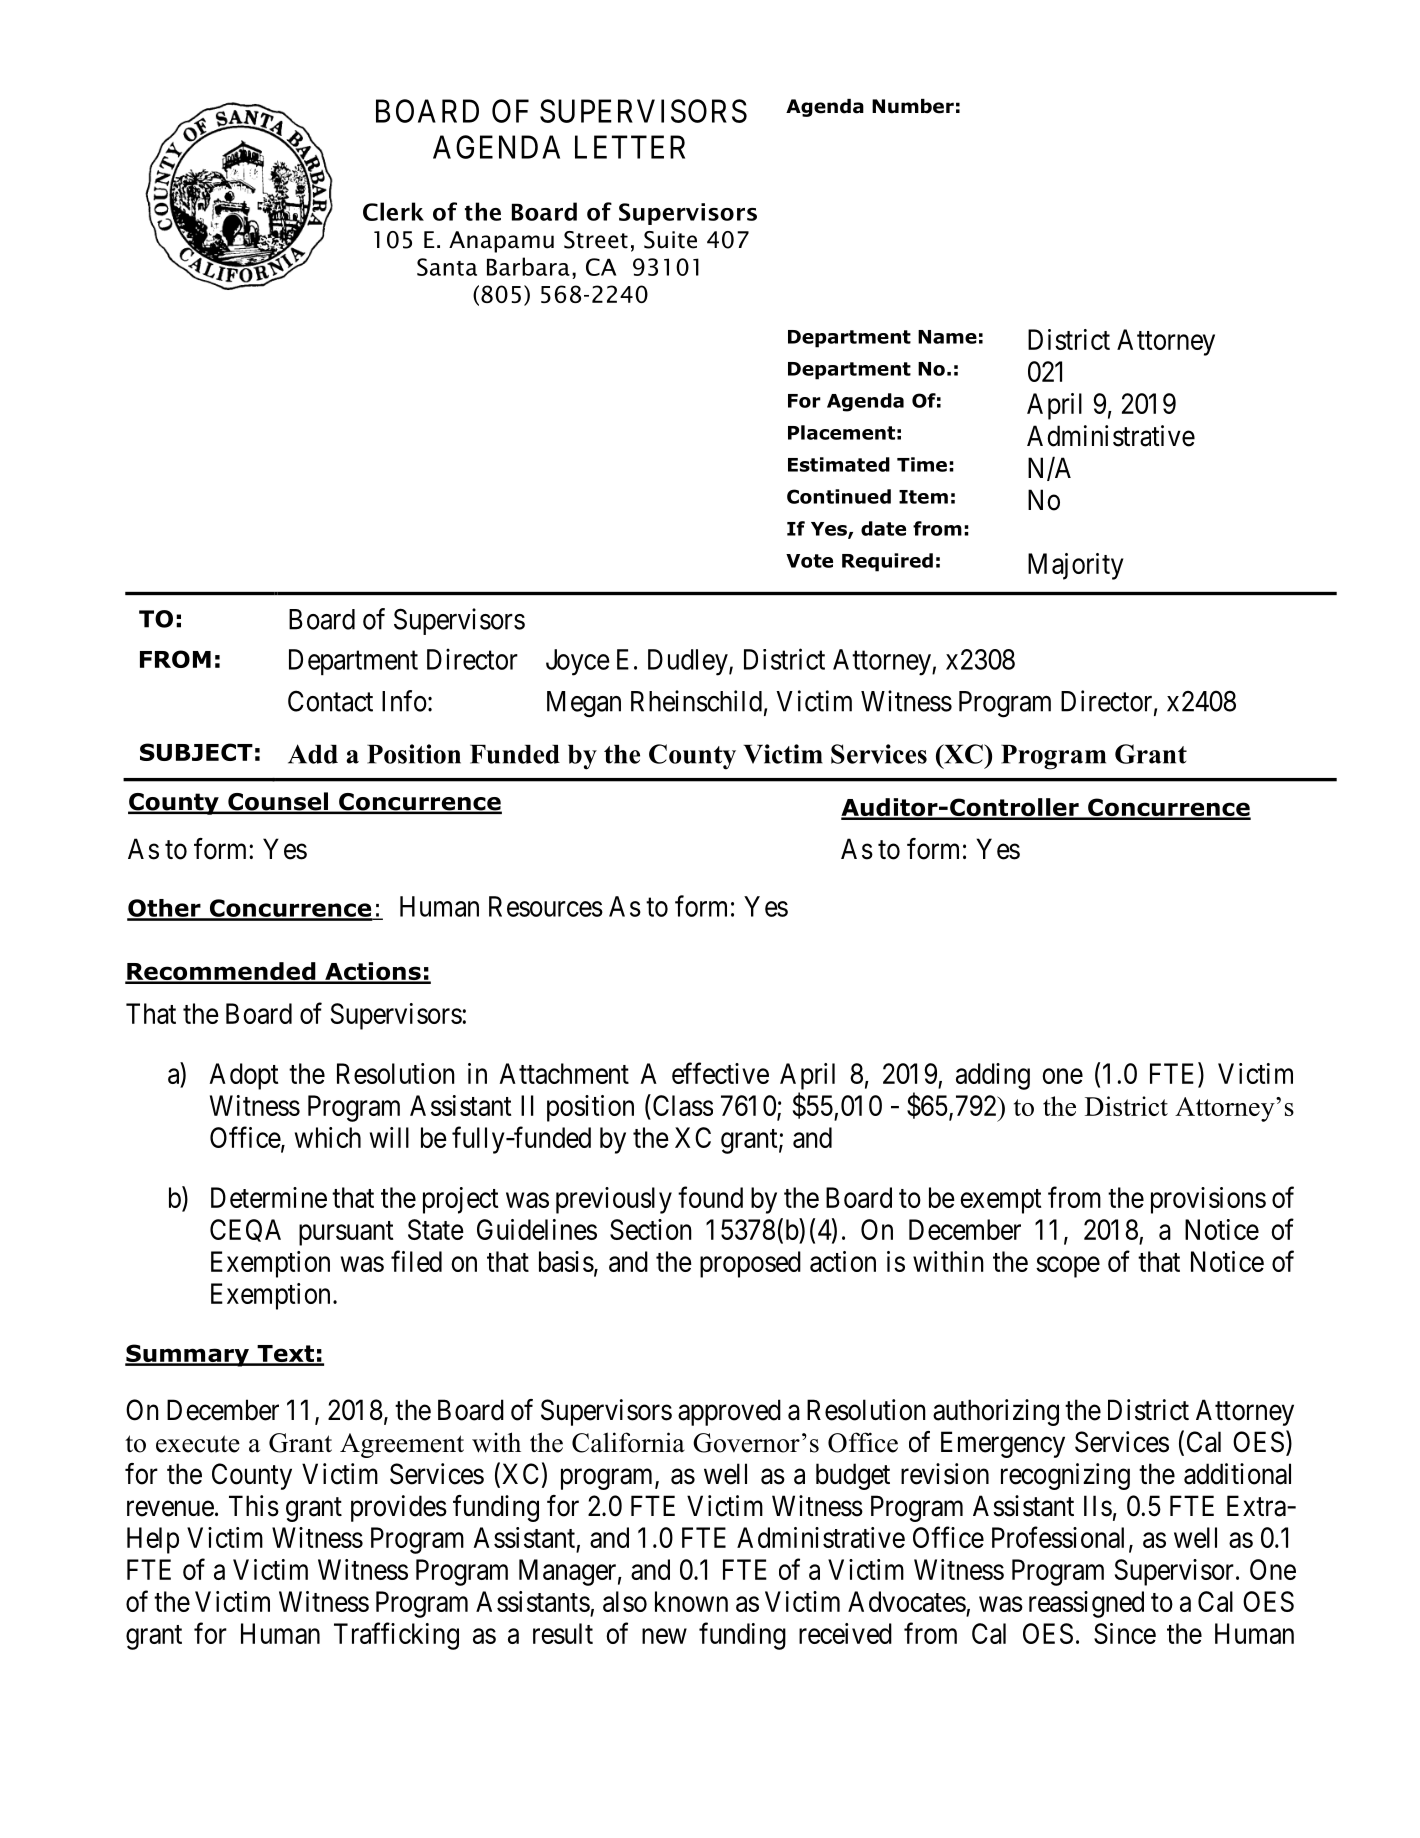  I want to click on adding, so click(993, 1076).
